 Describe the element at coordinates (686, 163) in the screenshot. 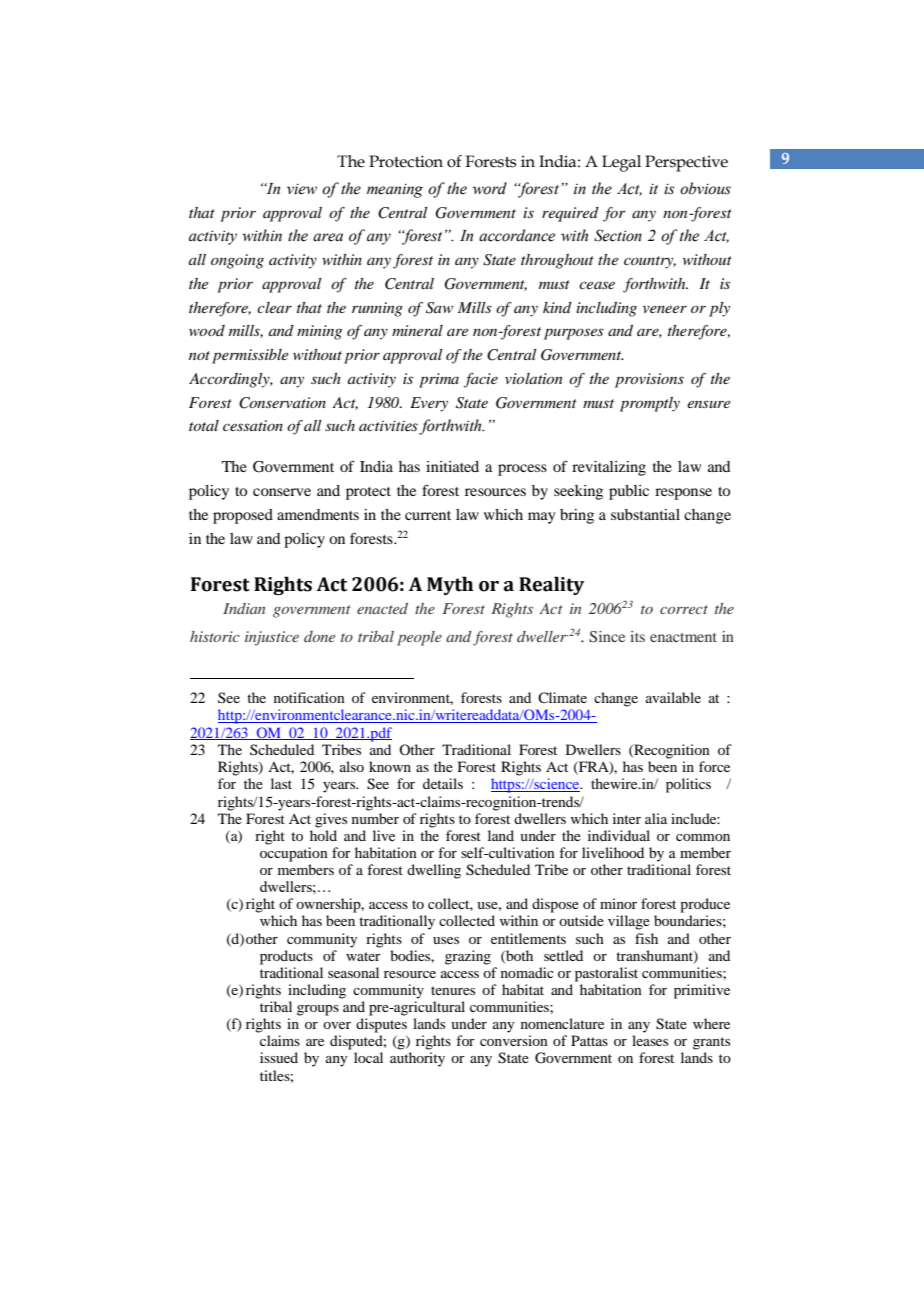

I see `Perspective` at that location.
